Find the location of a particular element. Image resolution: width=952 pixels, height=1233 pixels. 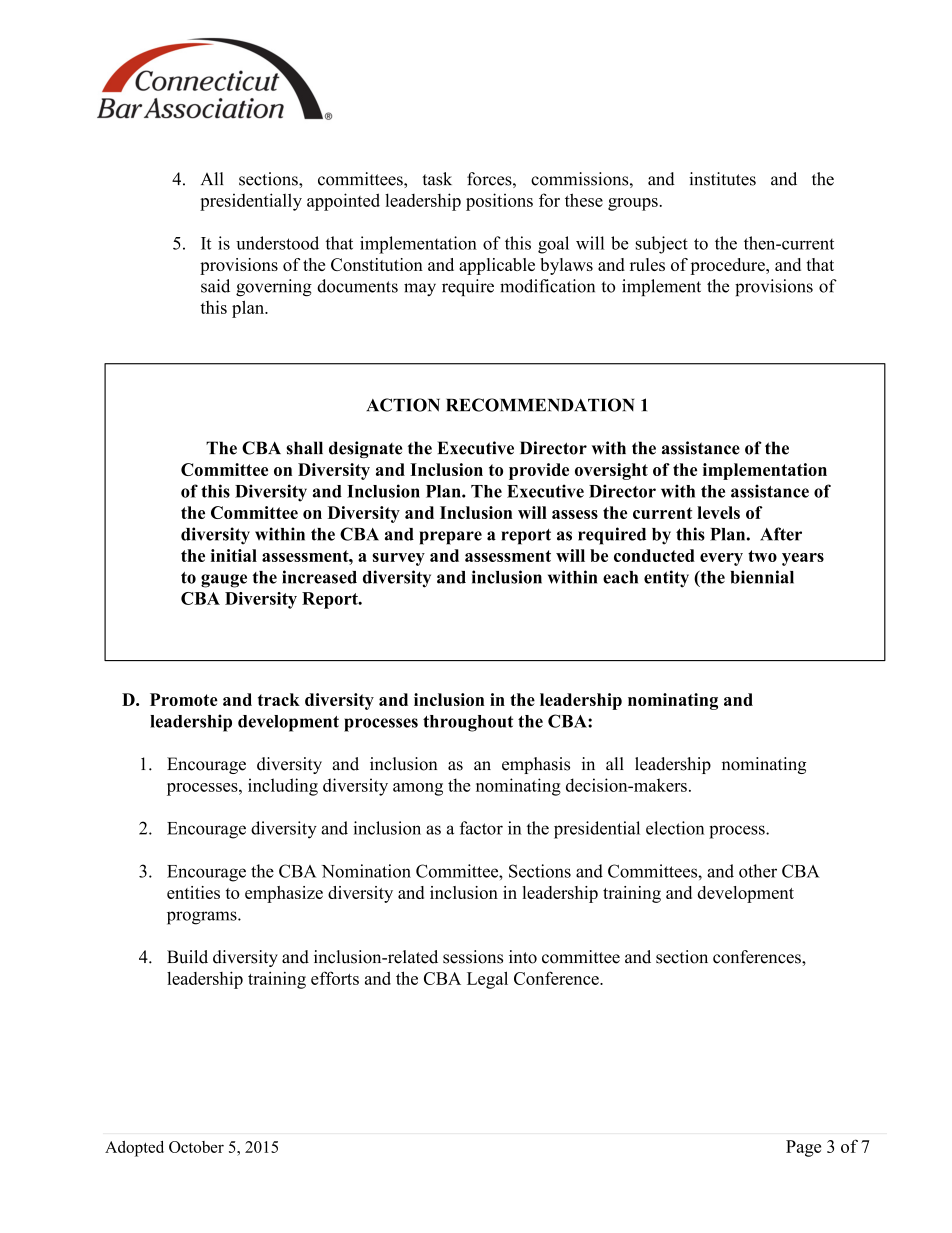

institutes is located at coordinates (722, 179).
